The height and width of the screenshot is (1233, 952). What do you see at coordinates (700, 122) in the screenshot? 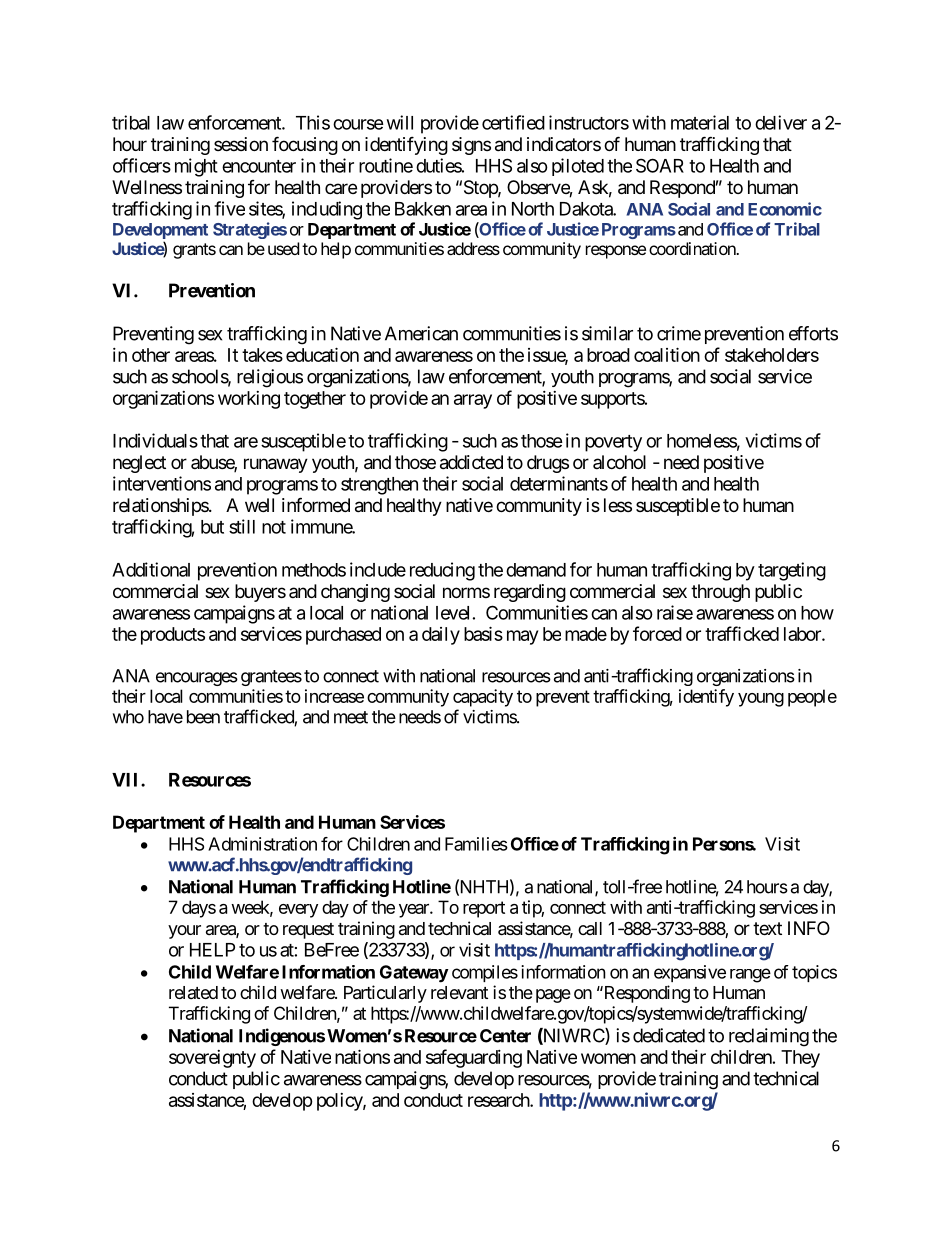
I see `material` at bounding box center [700, 122].
